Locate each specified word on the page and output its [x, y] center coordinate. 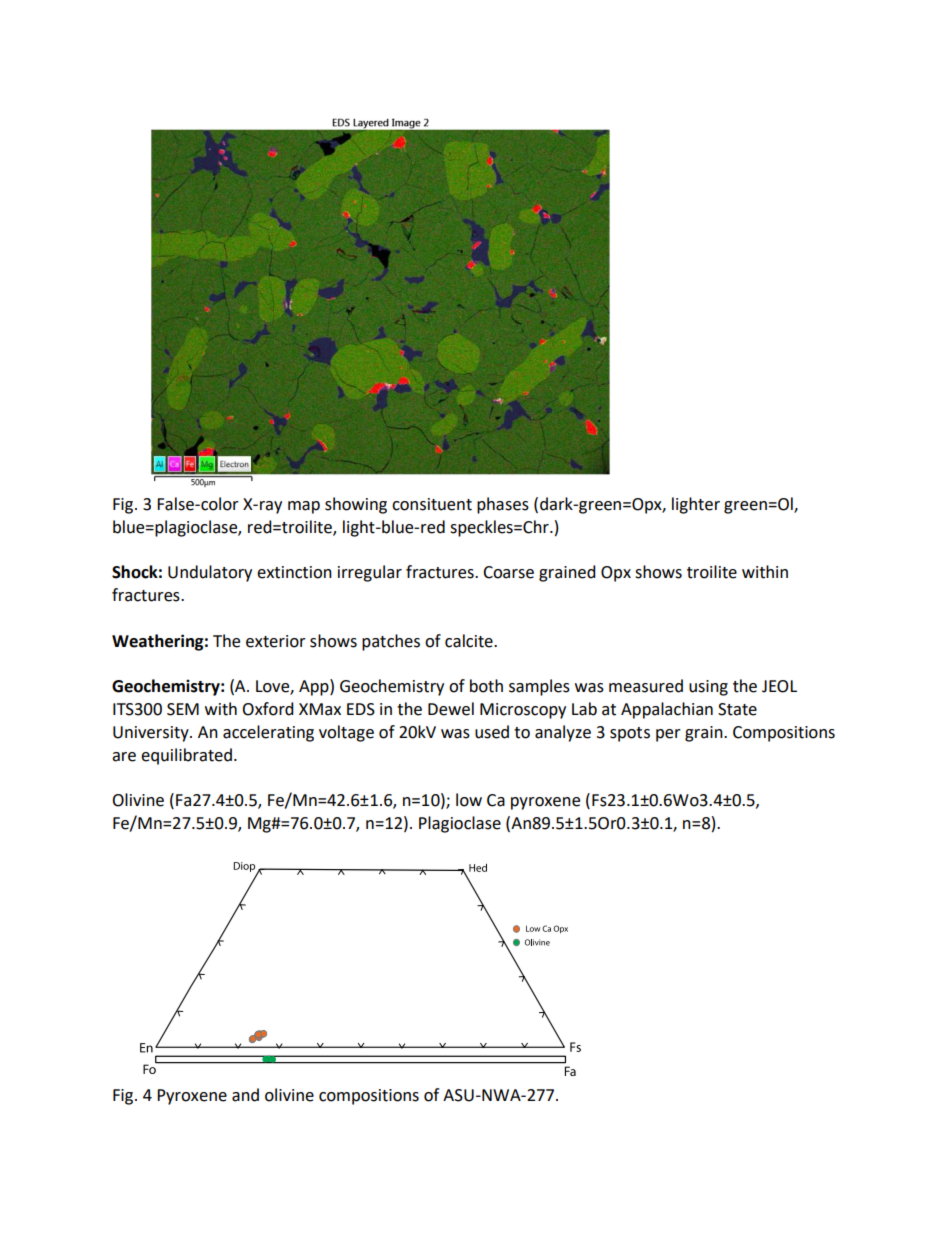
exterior [276, 641]
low [469, 800]
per [668, 735]
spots [630, 734]
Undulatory [210, 573]
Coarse [508, 572]
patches [391, 642]
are [124, 757]
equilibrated [186, 756]
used [492, 732]
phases [503, 505]
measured [646, 686]
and [245, 1095]
